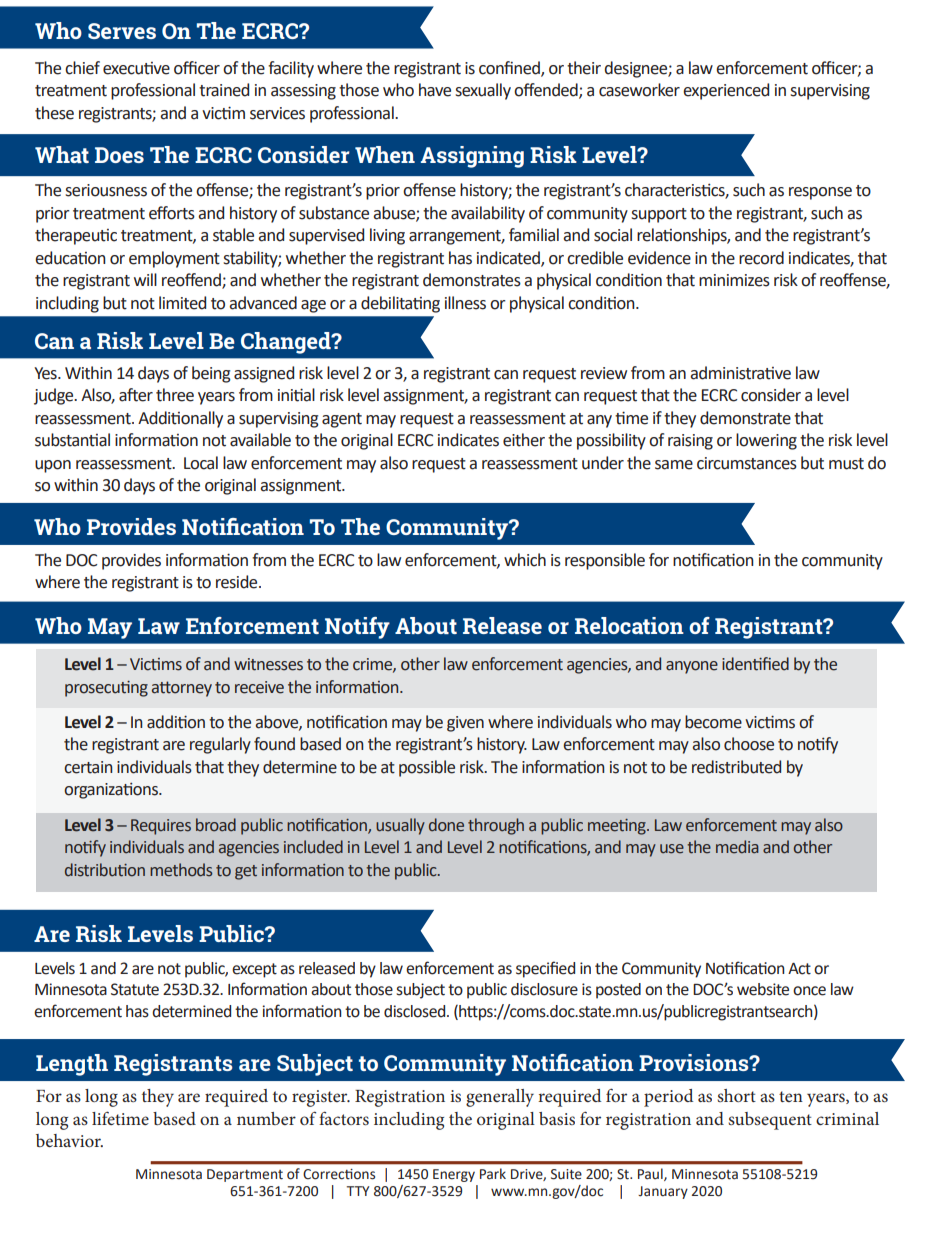 This screenshot has width=952, height=1233. I want to click on organizations, so click(112, 791).
